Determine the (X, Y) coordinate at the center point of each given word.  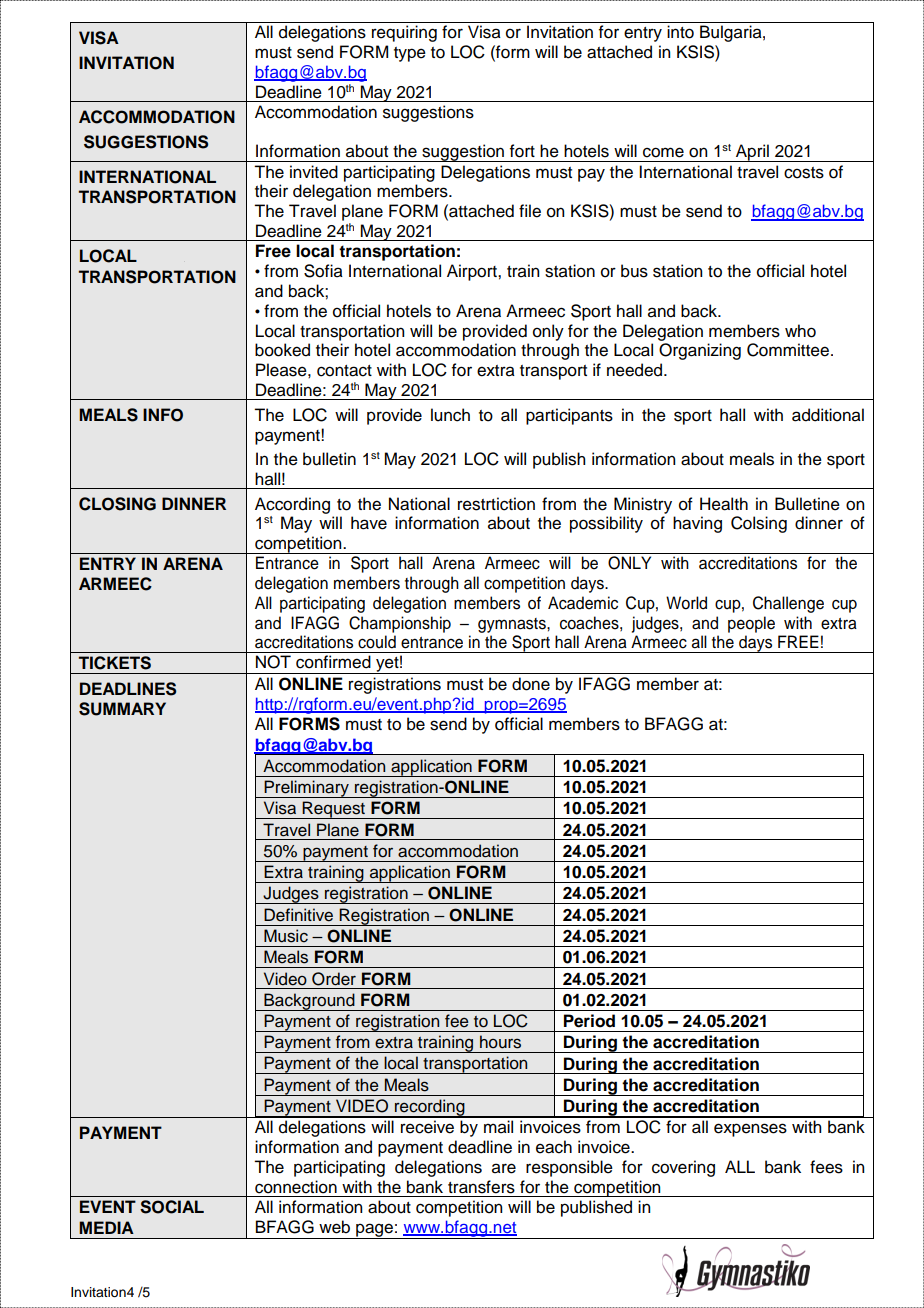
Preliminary (307, 789)
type (410, 54)
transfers (481, 1187)
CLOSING (117, 504)
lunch (450, 415)
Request (334, 810)
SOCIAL (172, 1207)
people (751, 624)
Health (724, 504)
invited (314, 172)
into (680, 32)
